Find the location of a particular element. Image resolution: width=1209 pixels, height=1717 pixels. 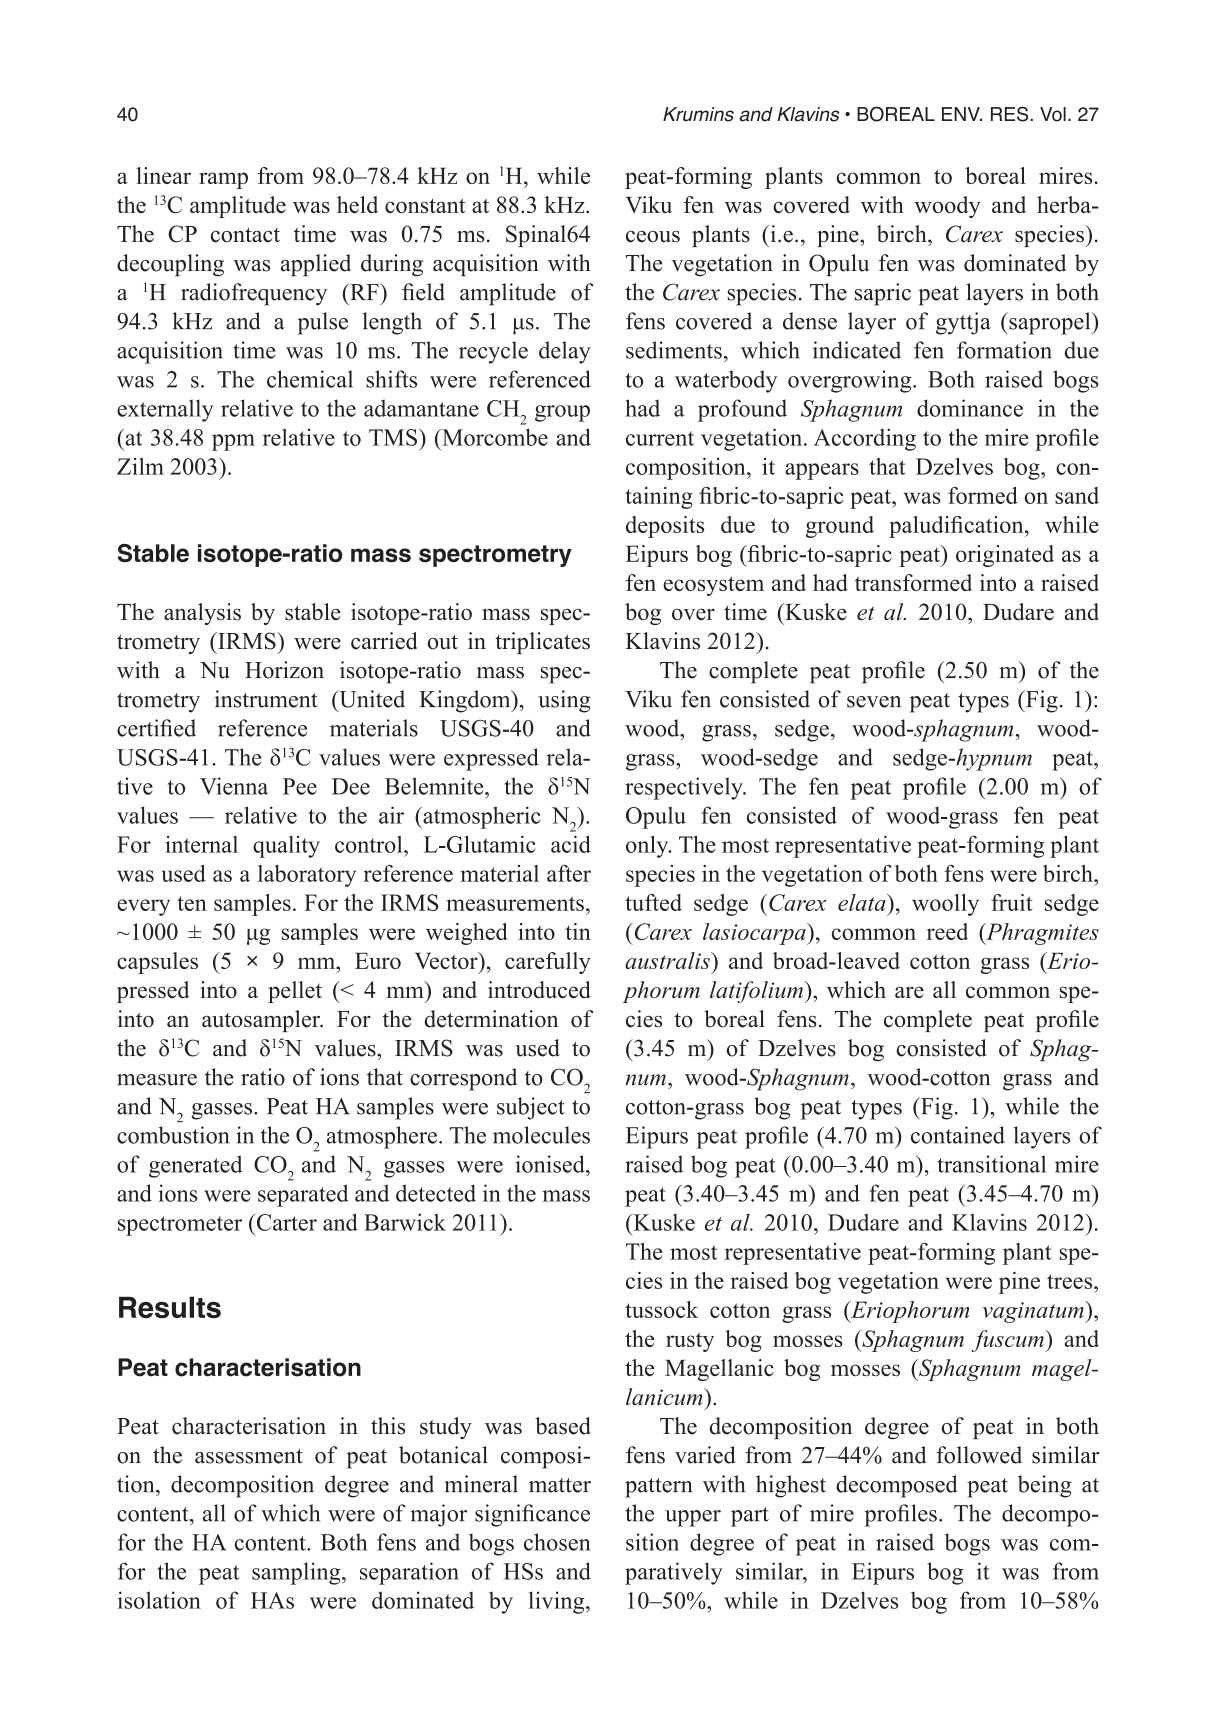

ppm is located at coordinates (233, 442).
